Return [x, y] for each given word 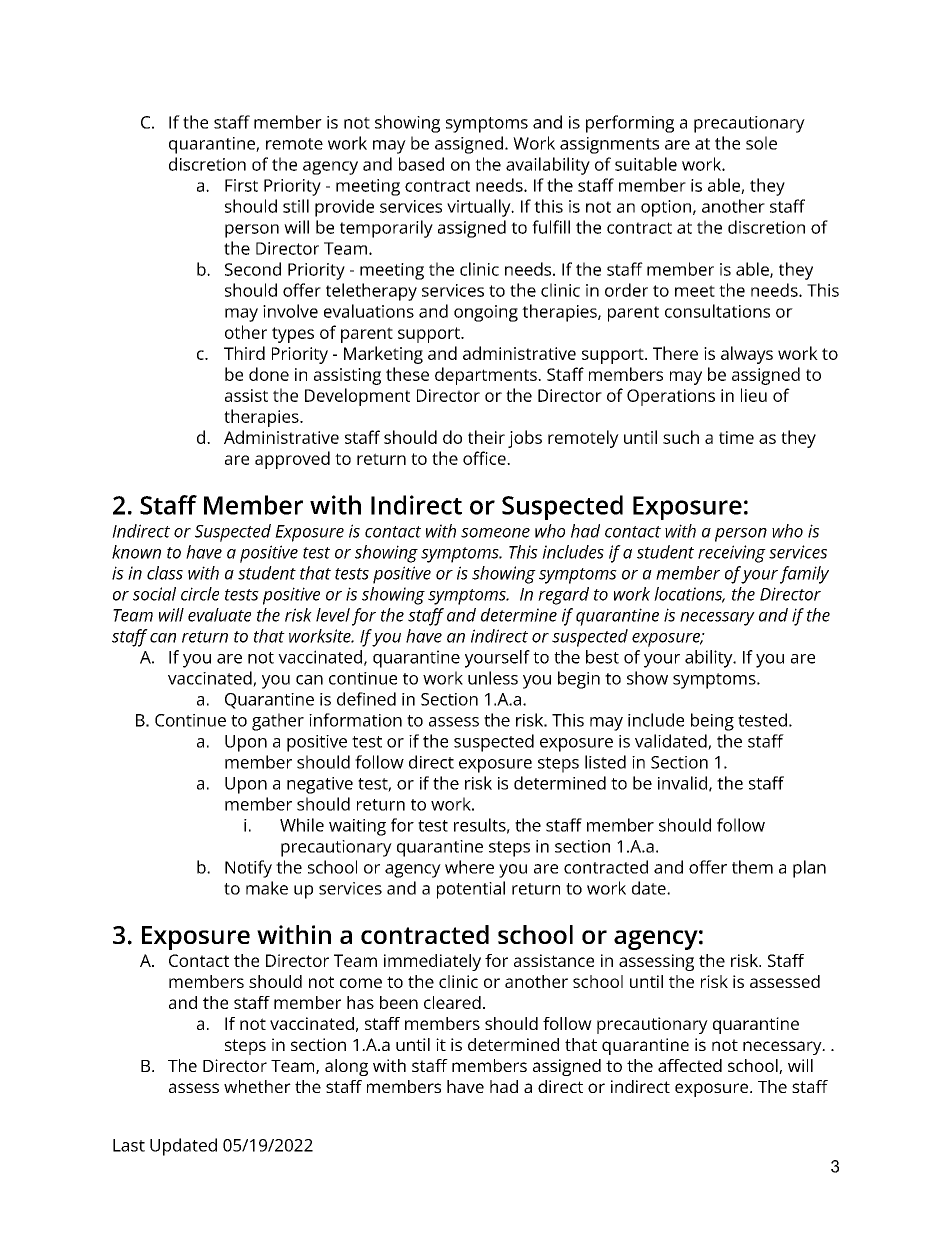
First [241, 185]
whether [257, 1086]
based [421, 164]
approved [292, 460]
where [469, 867]
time [736, 437]
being [712, 722]
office [485, 458]
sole [761, 143]
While [302, 825]
